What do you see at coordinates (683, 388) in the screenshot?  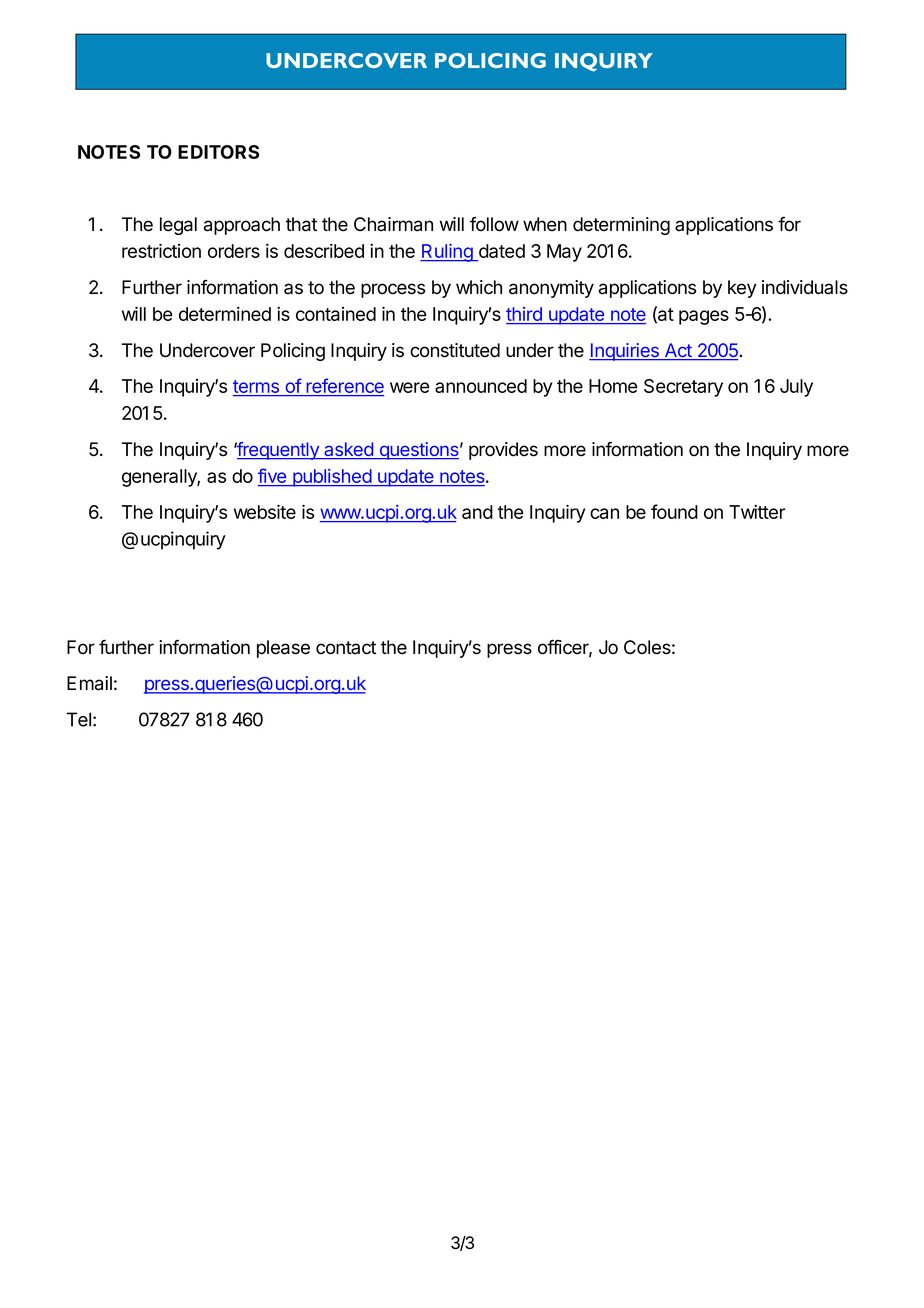 I see `Secretary` at bounding box center [683, 388].
